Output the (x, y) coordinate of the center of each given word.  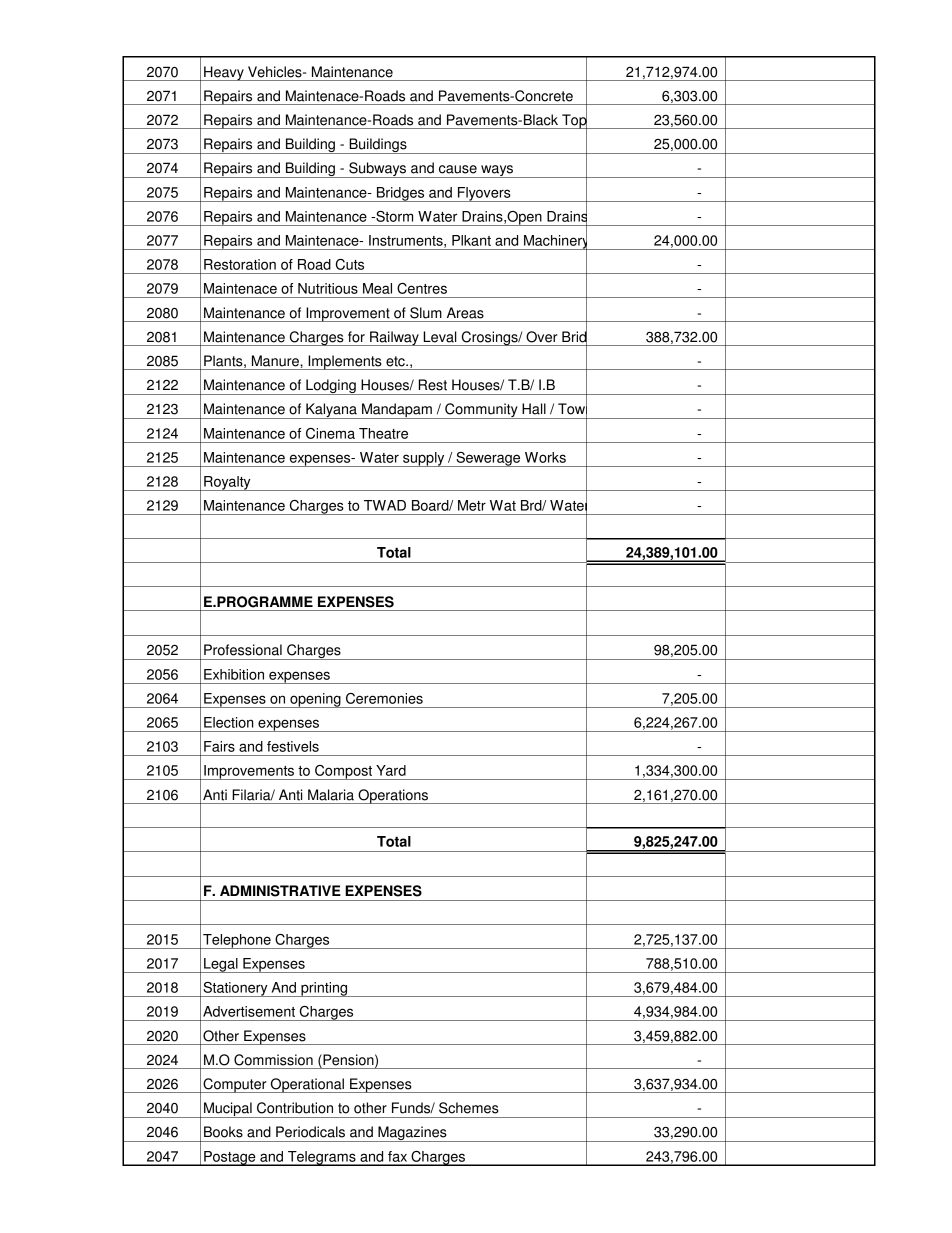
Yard (391, 770)
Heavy (224, 73)
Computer (235, 1085)
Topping (588, 121)
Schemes (469, 1108)
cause (458, 169)
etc (396, 361)
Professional (243, 650)
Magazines (412, 1134)
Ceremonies (384, 698)
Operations (393, 796)
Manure (276, 361)
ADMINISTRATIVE (280, 891)
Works (545, 457)
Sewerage (488, 459)
